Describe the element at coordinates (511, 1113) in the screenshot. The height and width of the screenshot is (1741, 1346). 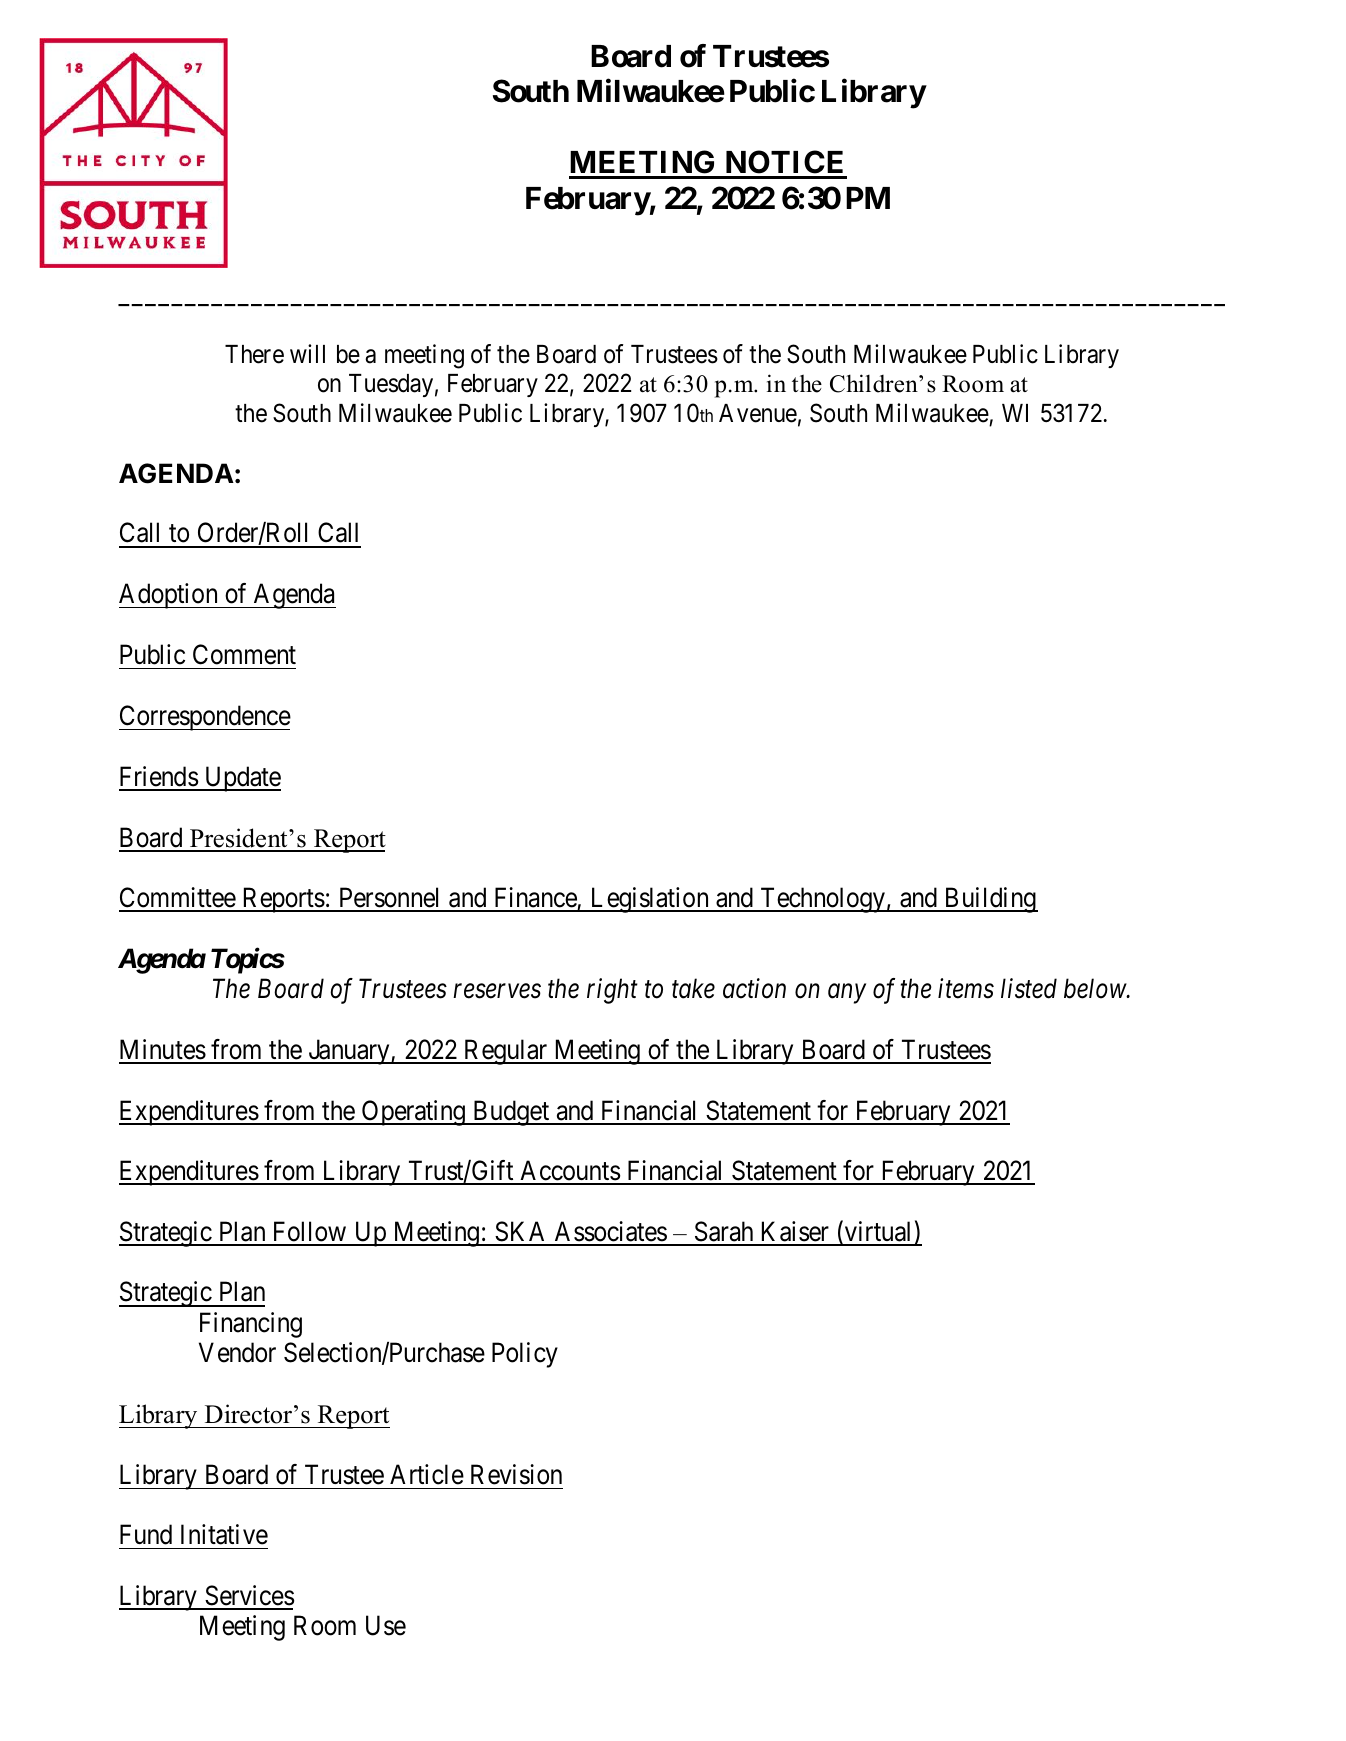
I see `Budget` at that location.
